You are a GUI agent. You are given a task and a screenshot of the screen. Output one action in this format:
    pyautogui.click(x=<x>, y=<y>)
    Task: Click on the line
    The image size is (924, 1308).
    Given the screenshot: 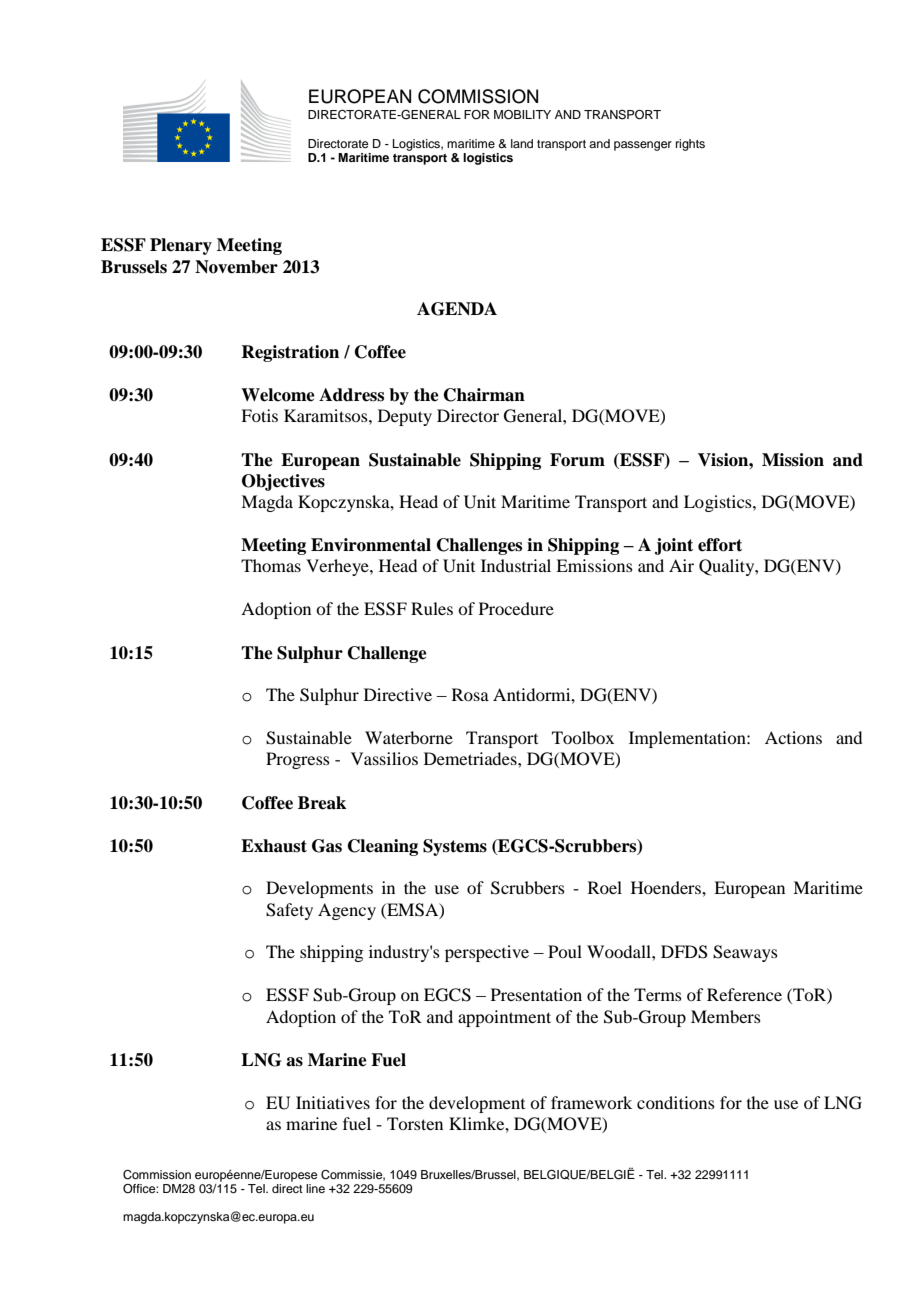 What is the action you would take?
    pyautogui.click(x=315, y=1188)
